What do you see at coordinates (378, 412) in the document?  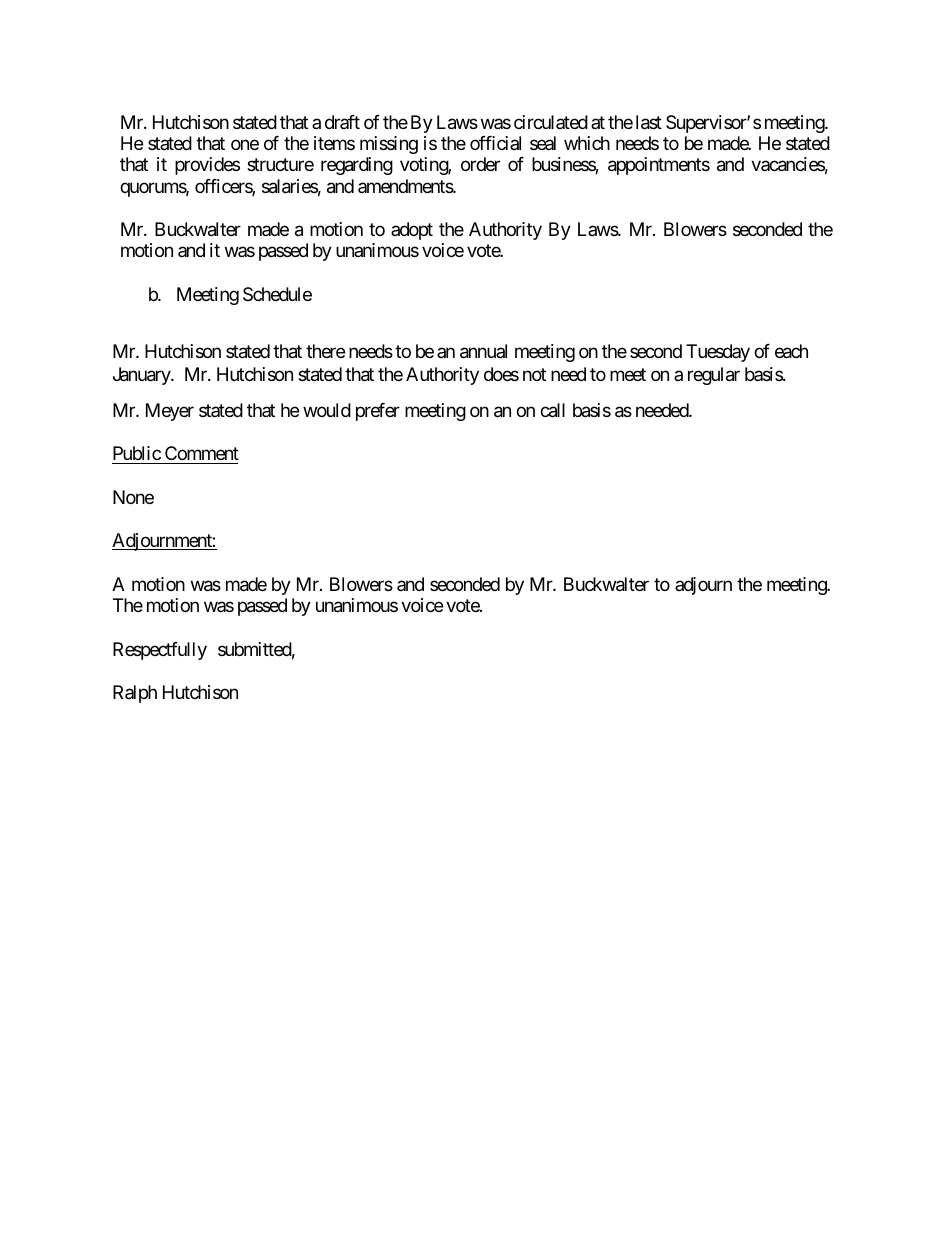 I see `prefer` at bounding box center [378, 412].
